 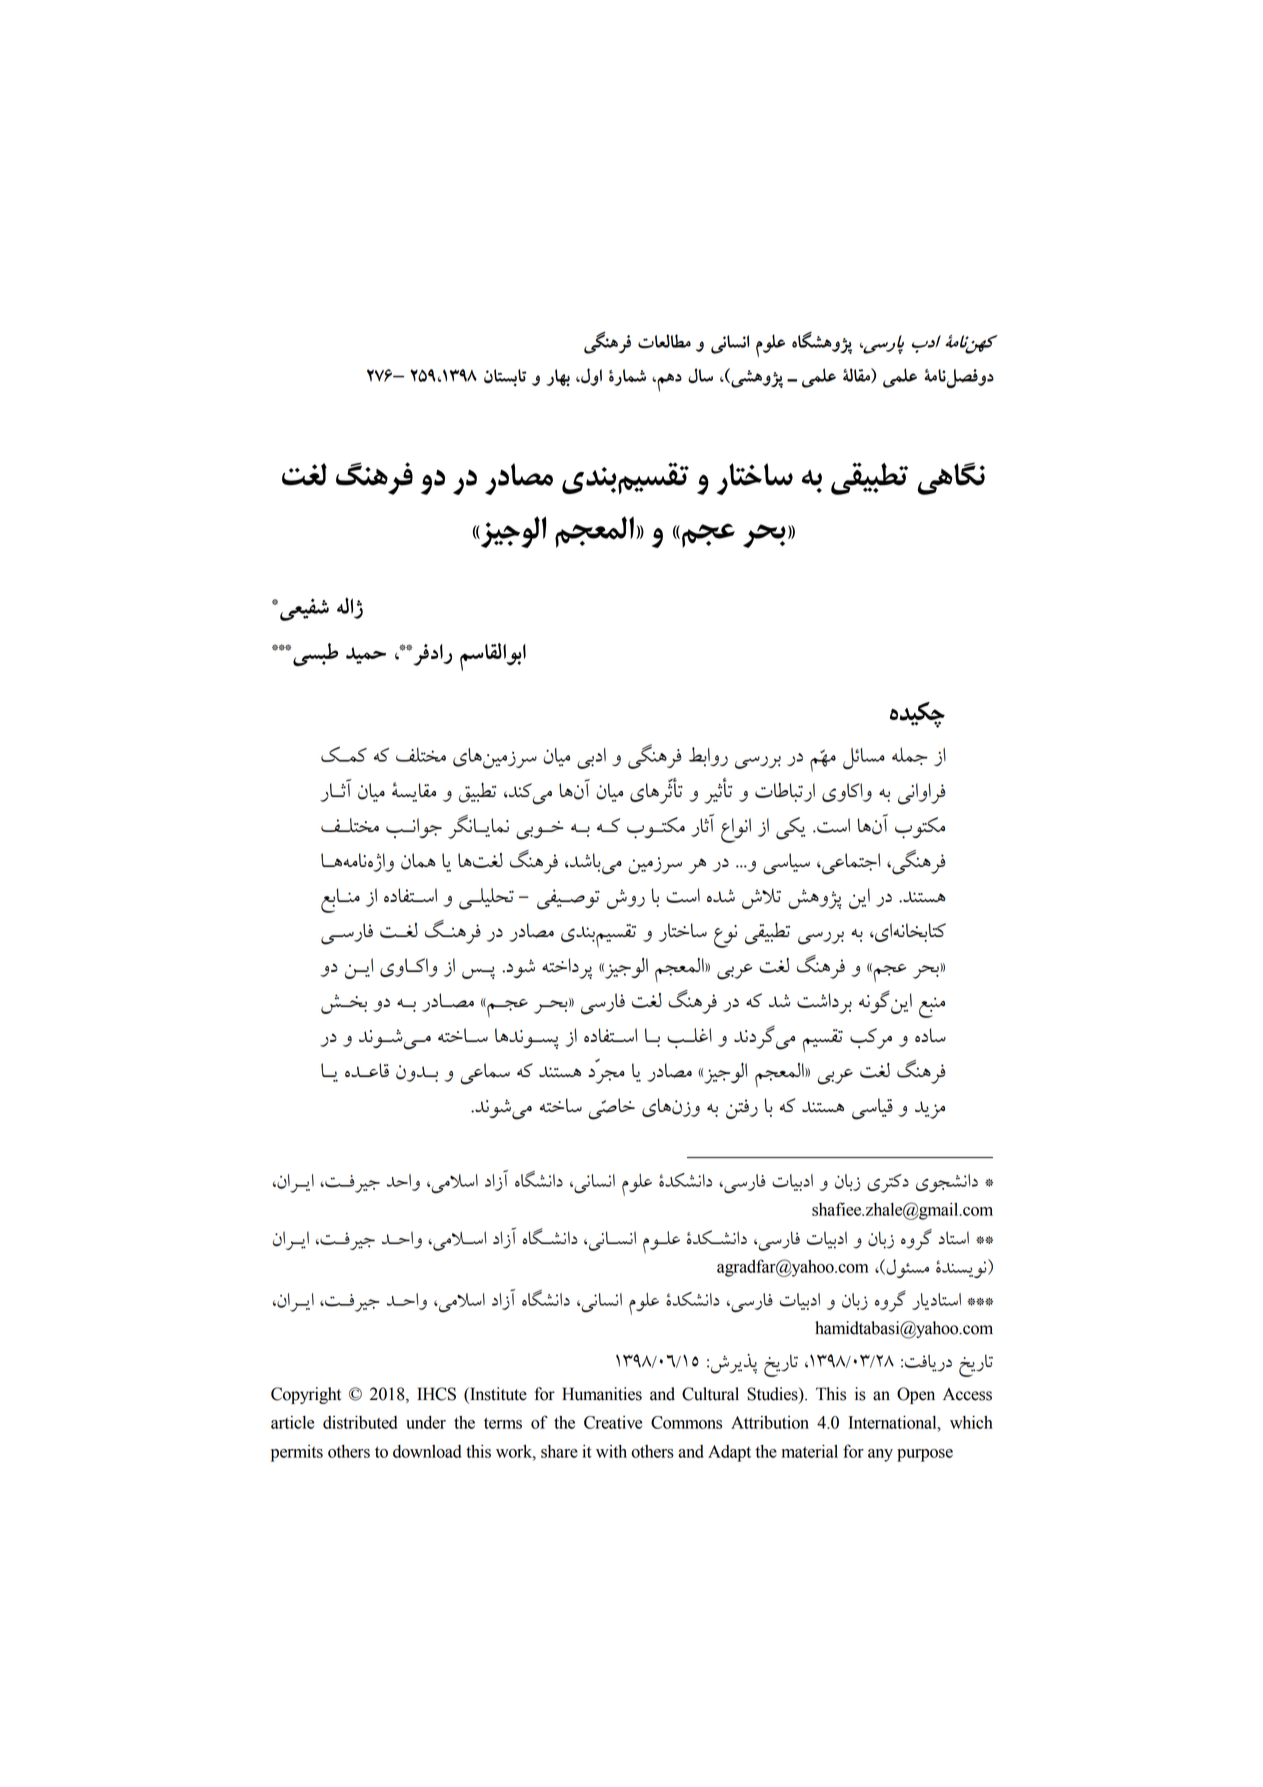 What do you see at coordinates (292, 1422) in the document?
I see `article` at bounding box center [292, 1422].
